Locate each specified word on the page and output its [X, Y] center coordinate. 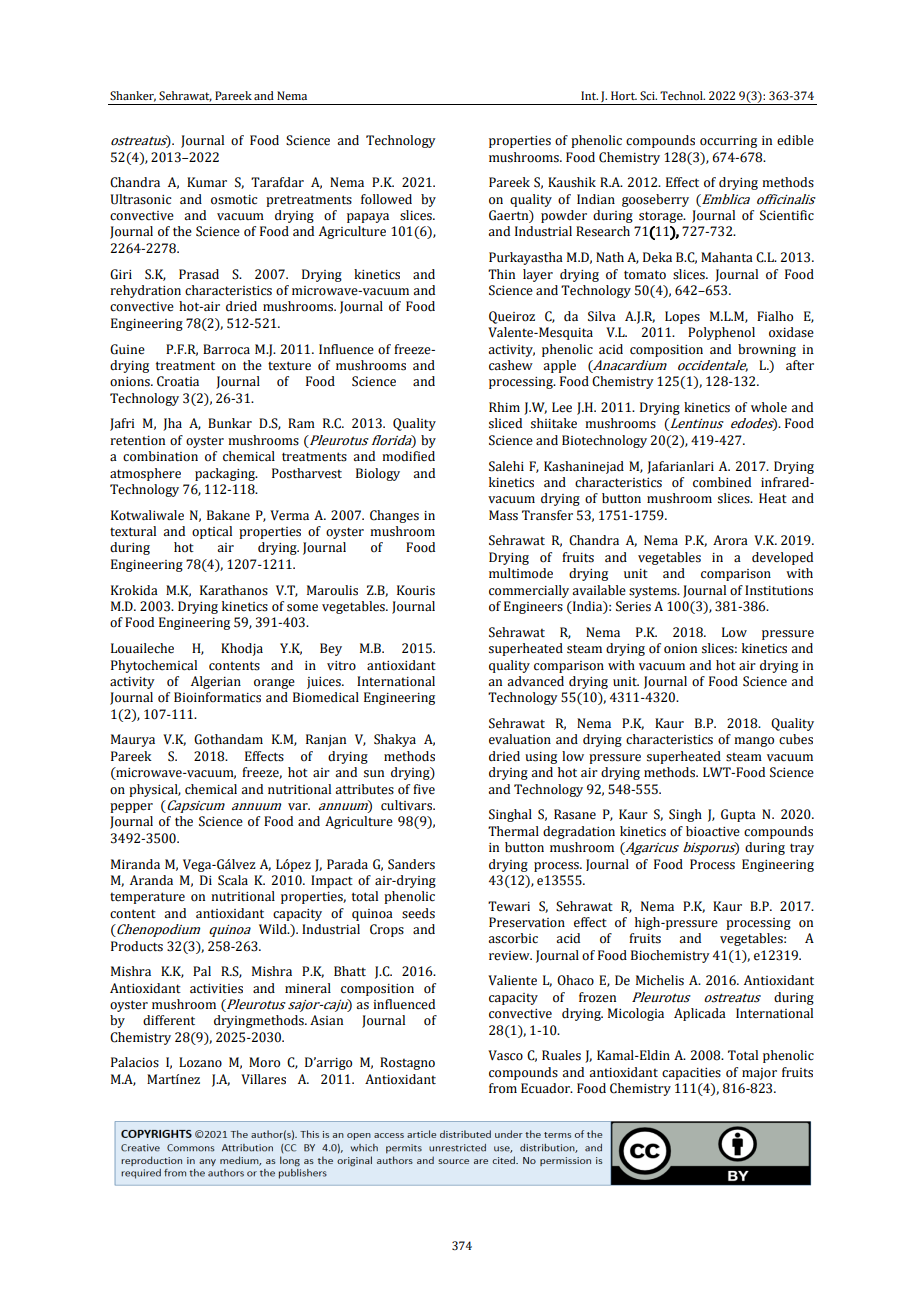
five [424, 789]
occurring [728, 142]
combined [722, 482]
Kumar [207, 182]
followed [386, 199]
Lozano [200, 1062]
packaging [226, 474]
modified [408, 456]
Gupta [738, 815]
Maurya [133, 740]
